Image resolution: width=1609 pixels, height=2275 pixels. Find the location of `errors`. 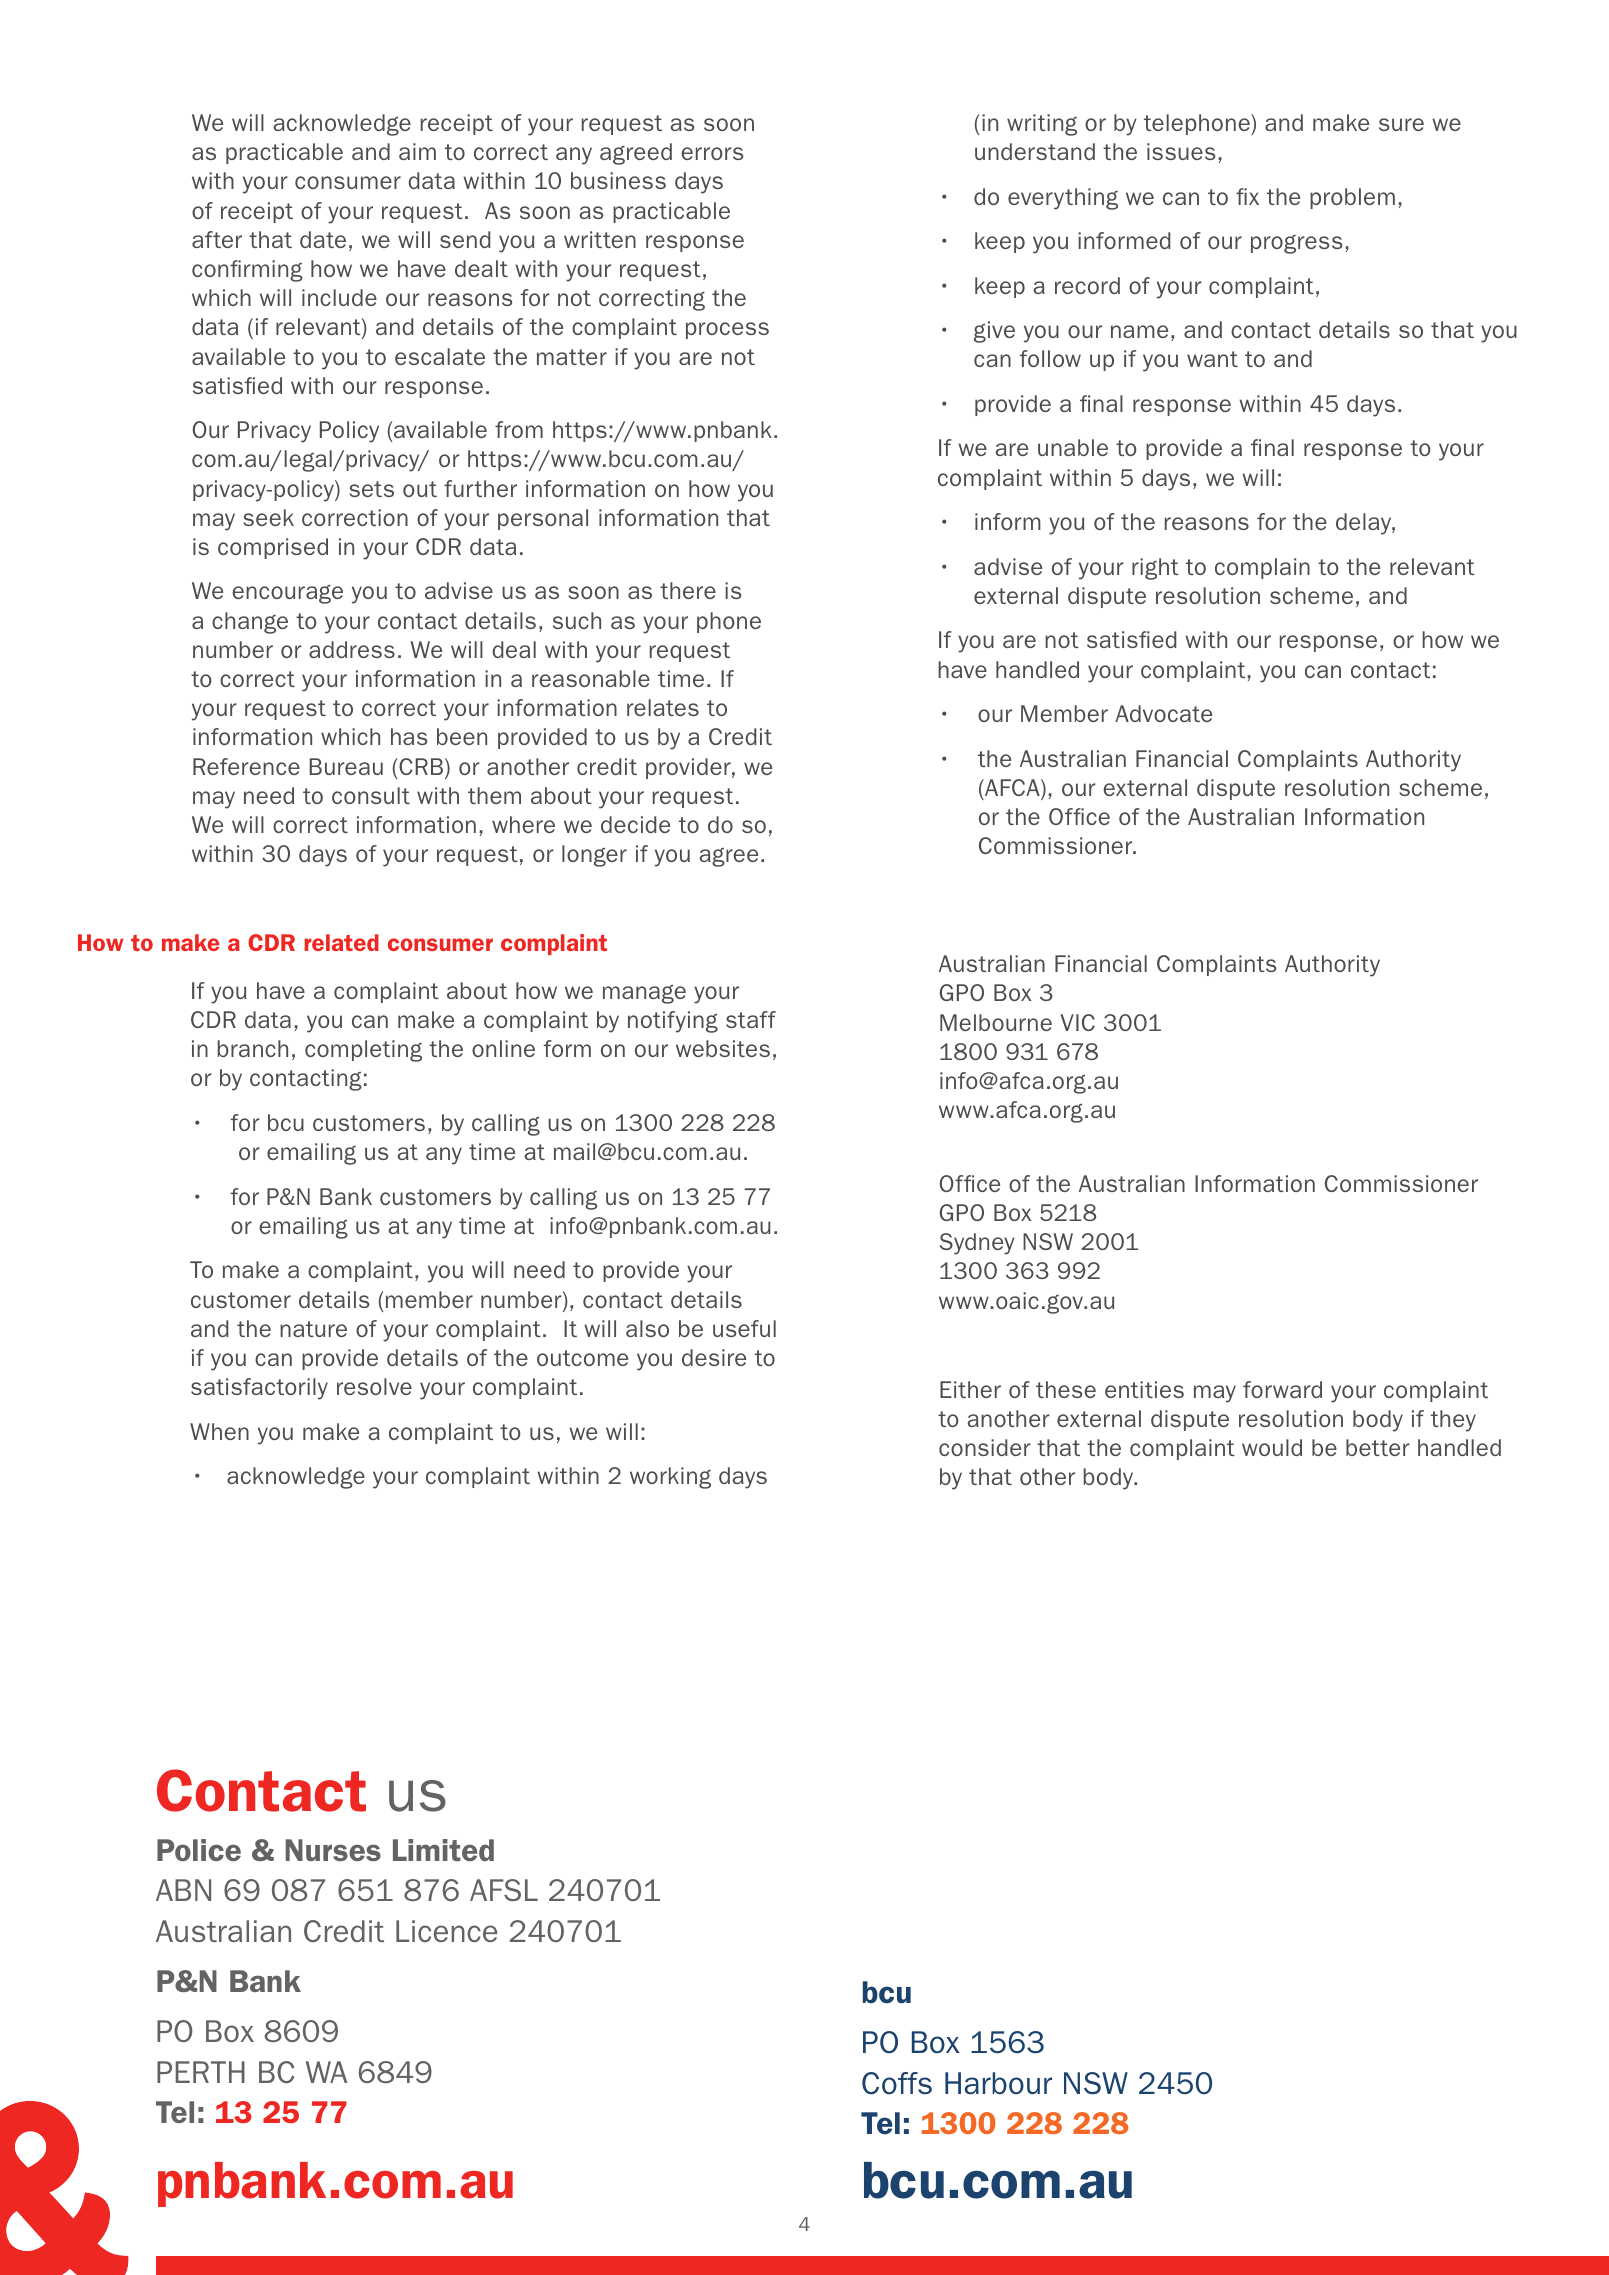

errors is located at coordinates (712, 153).
